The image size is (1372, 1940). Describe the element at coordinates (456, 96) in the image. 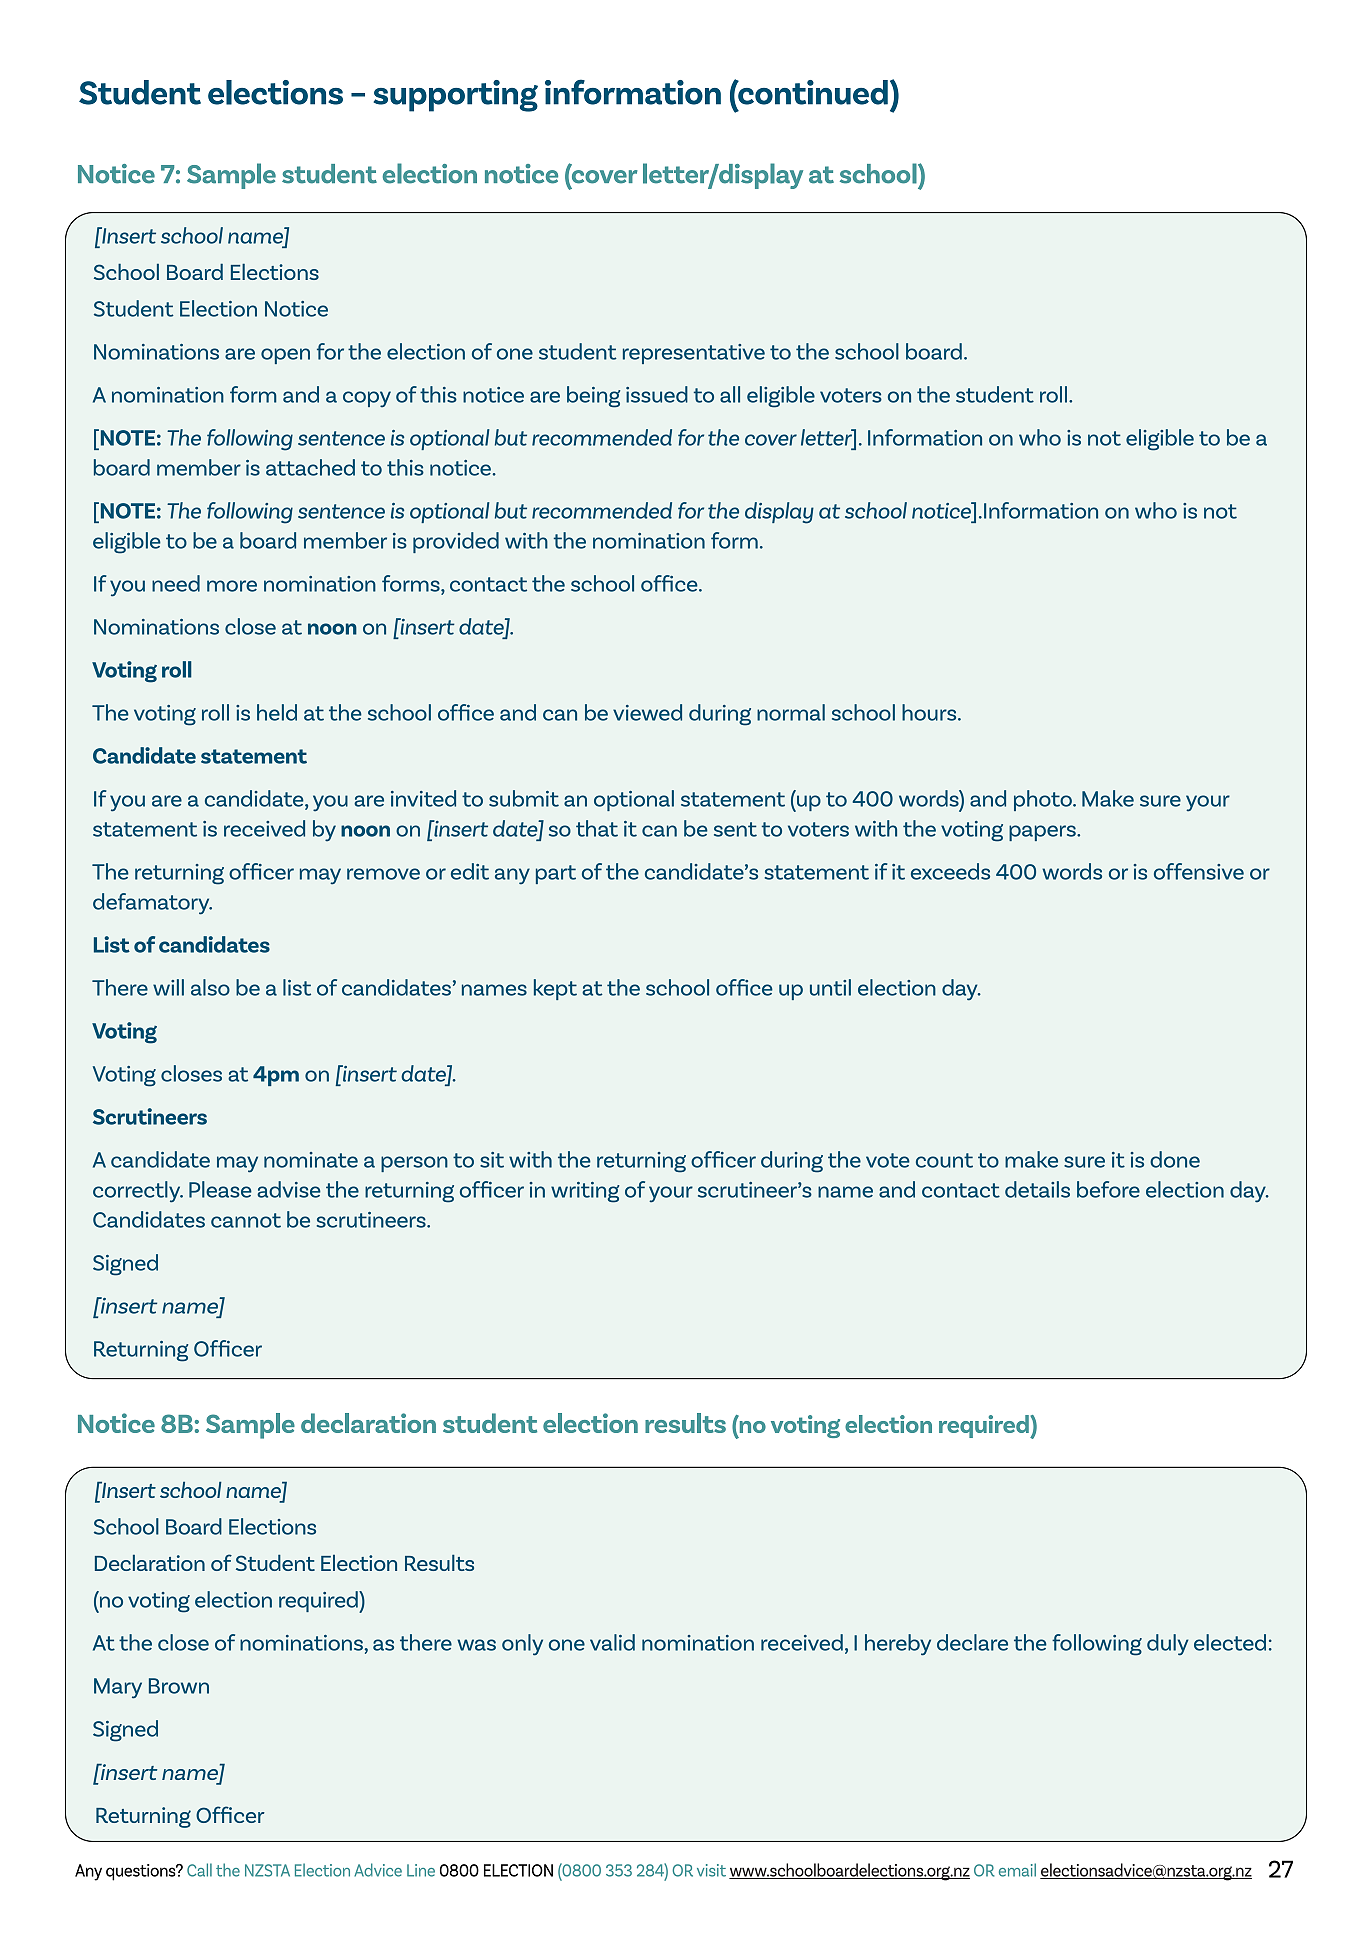

I see `supporting` at that location.
